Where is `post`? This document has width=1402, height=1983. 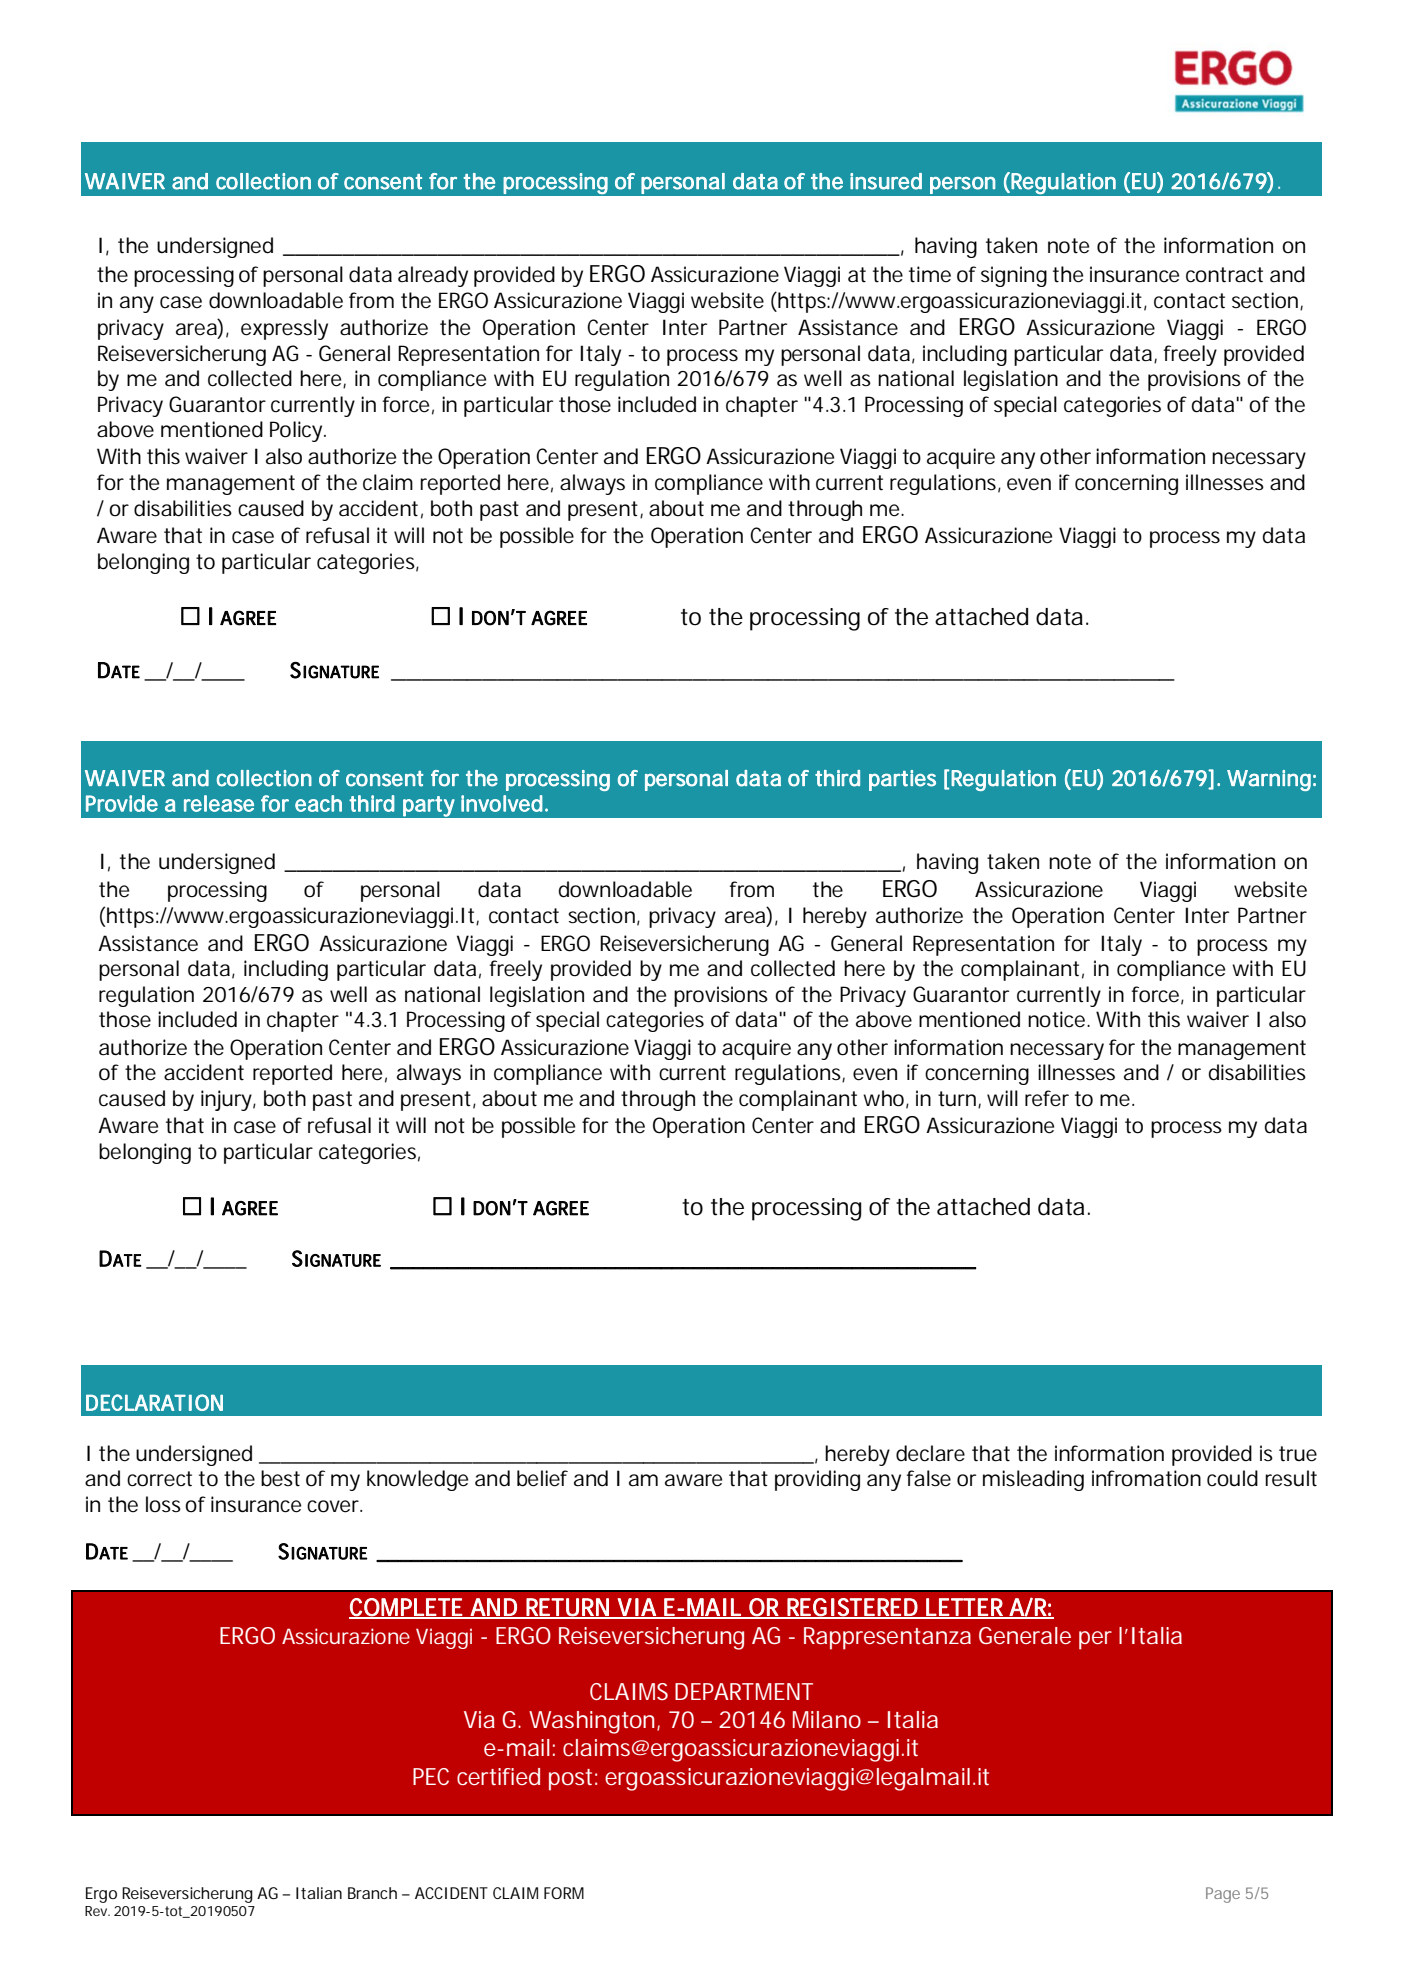 post is located at coordinates (573, 1780).
